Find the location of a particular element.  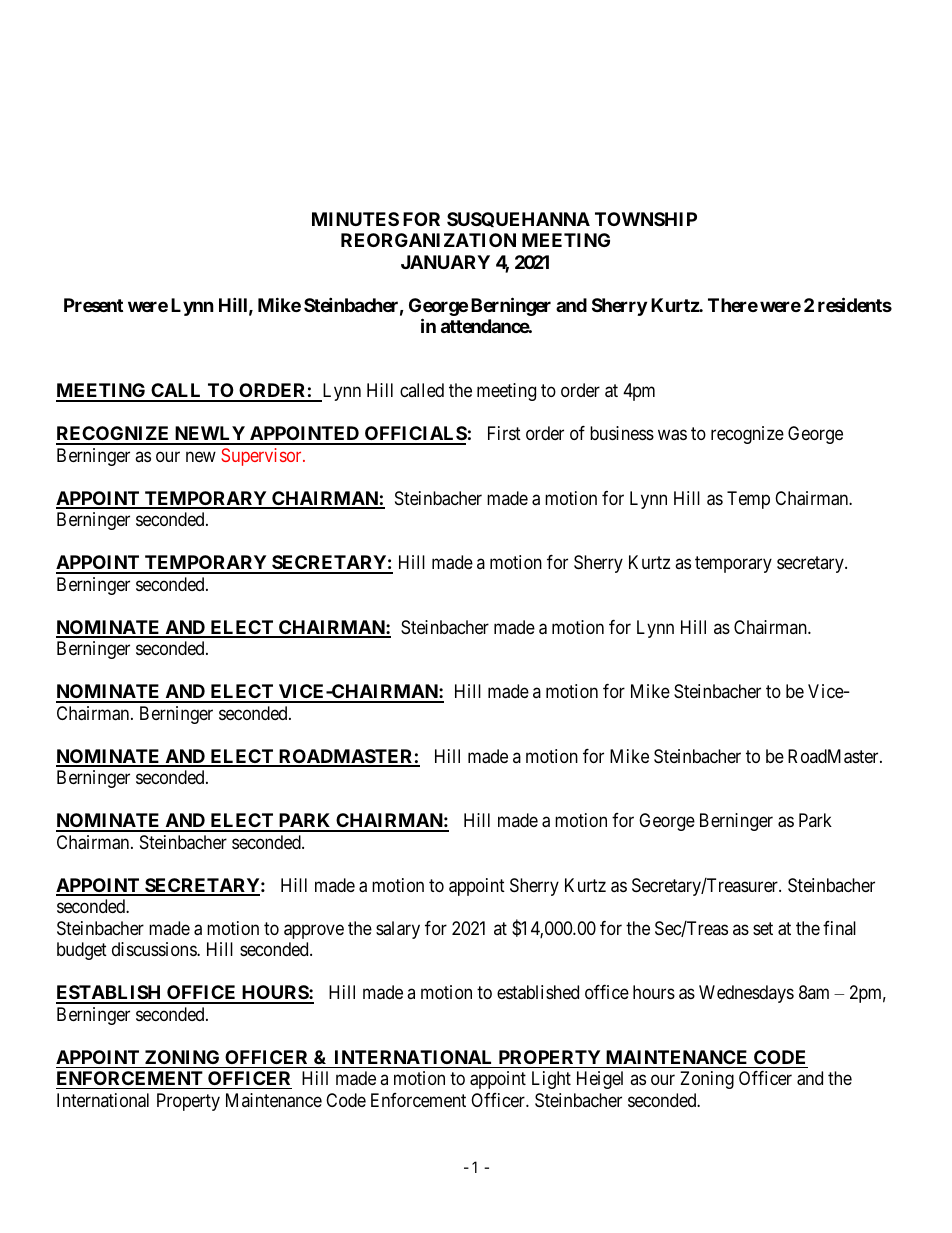

Light is located at coordinates (551, 1080).
